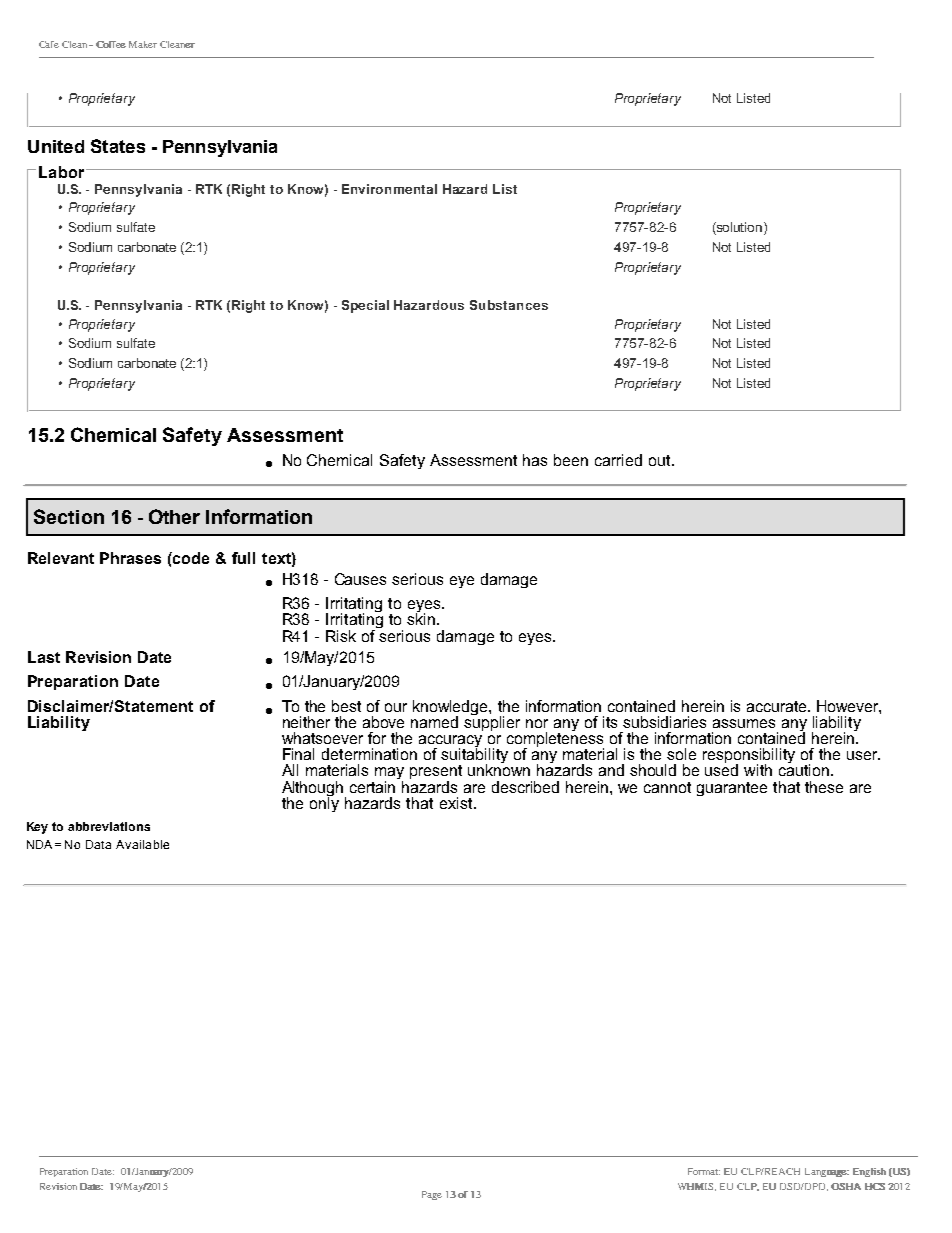  I want to click on skin, so click(421, 618).
